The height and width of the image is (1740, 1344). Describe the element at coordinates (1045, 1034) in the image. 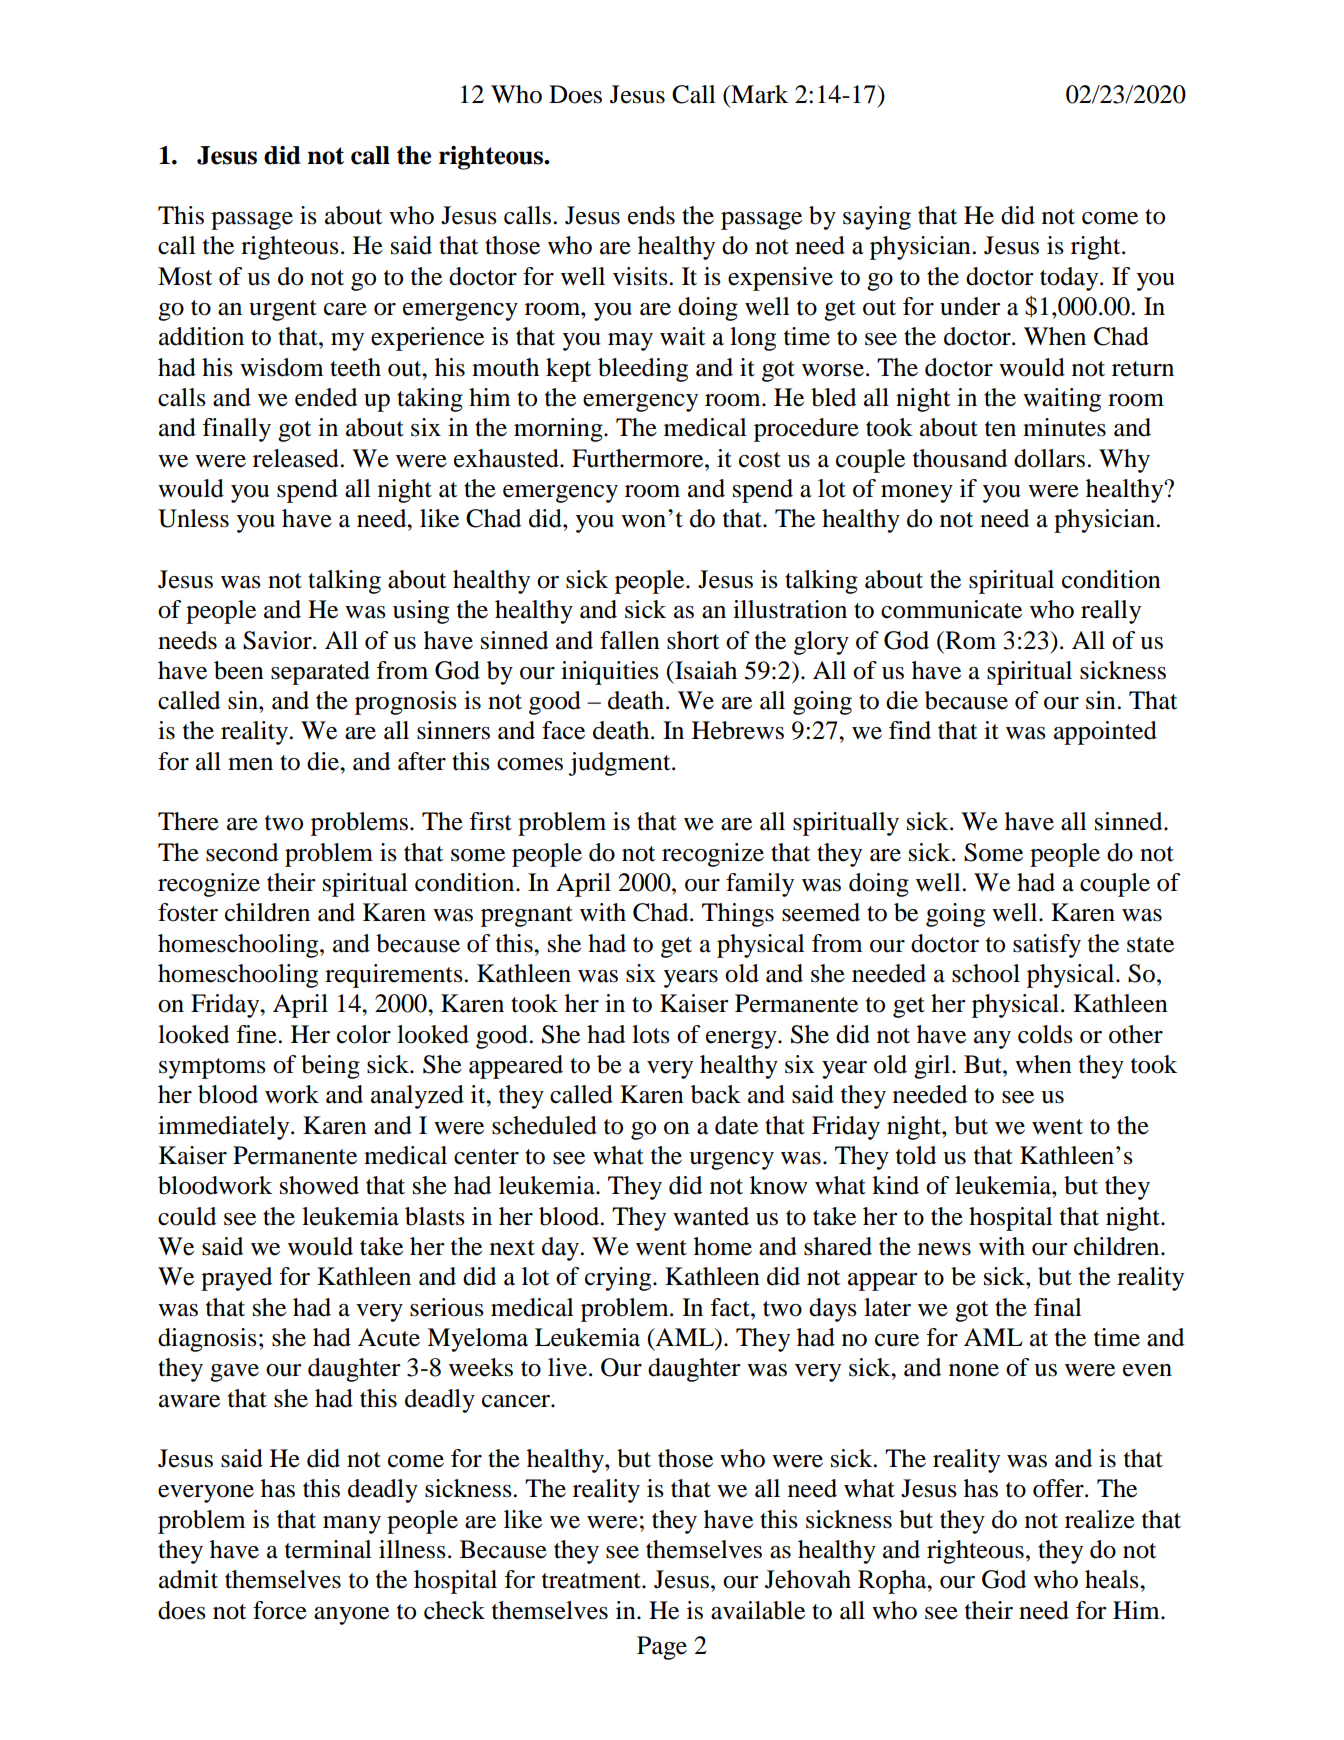

I see `colds` at that location.
